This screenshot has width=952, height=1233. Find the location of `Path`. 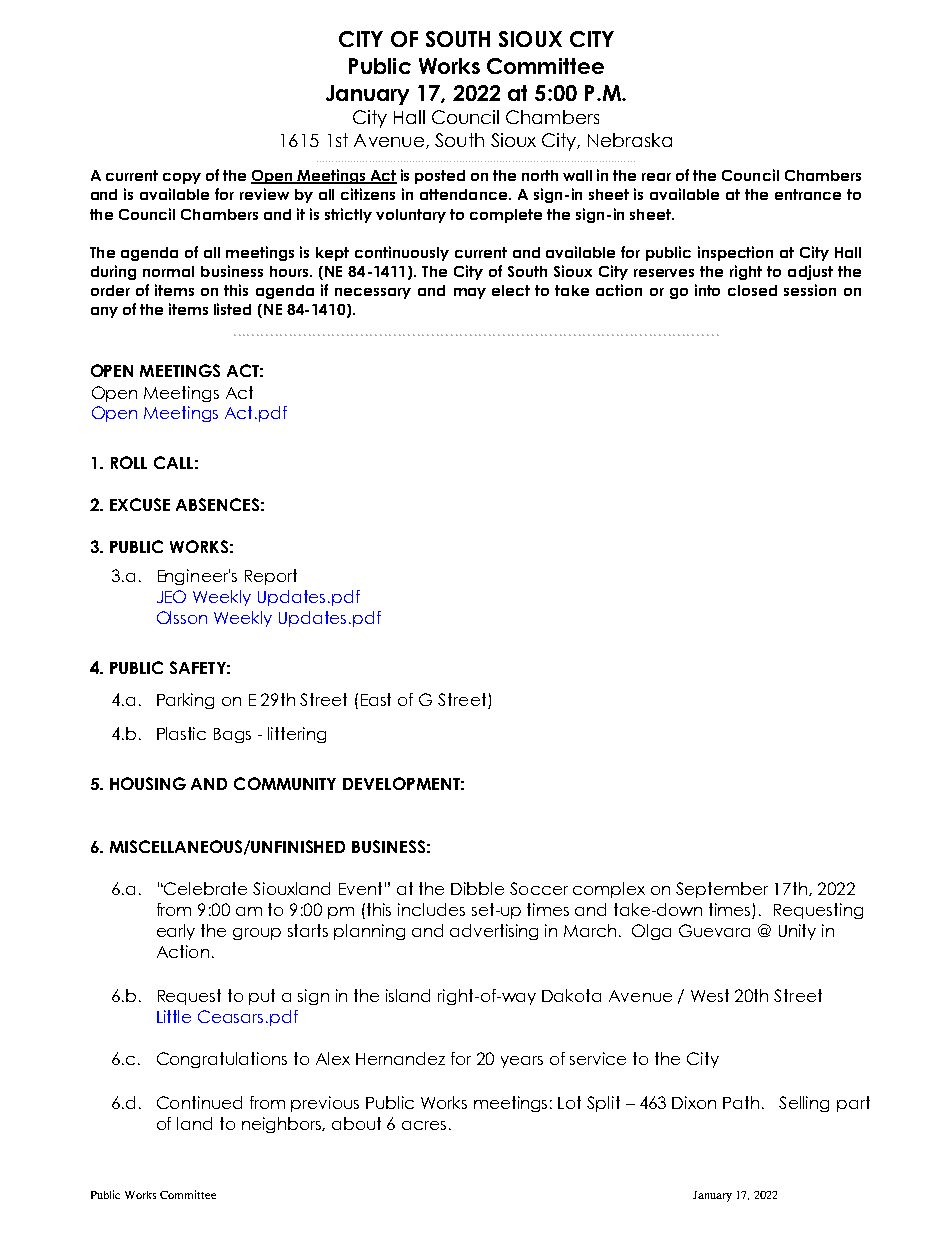

Path is located at coordinates (741, 1102).
